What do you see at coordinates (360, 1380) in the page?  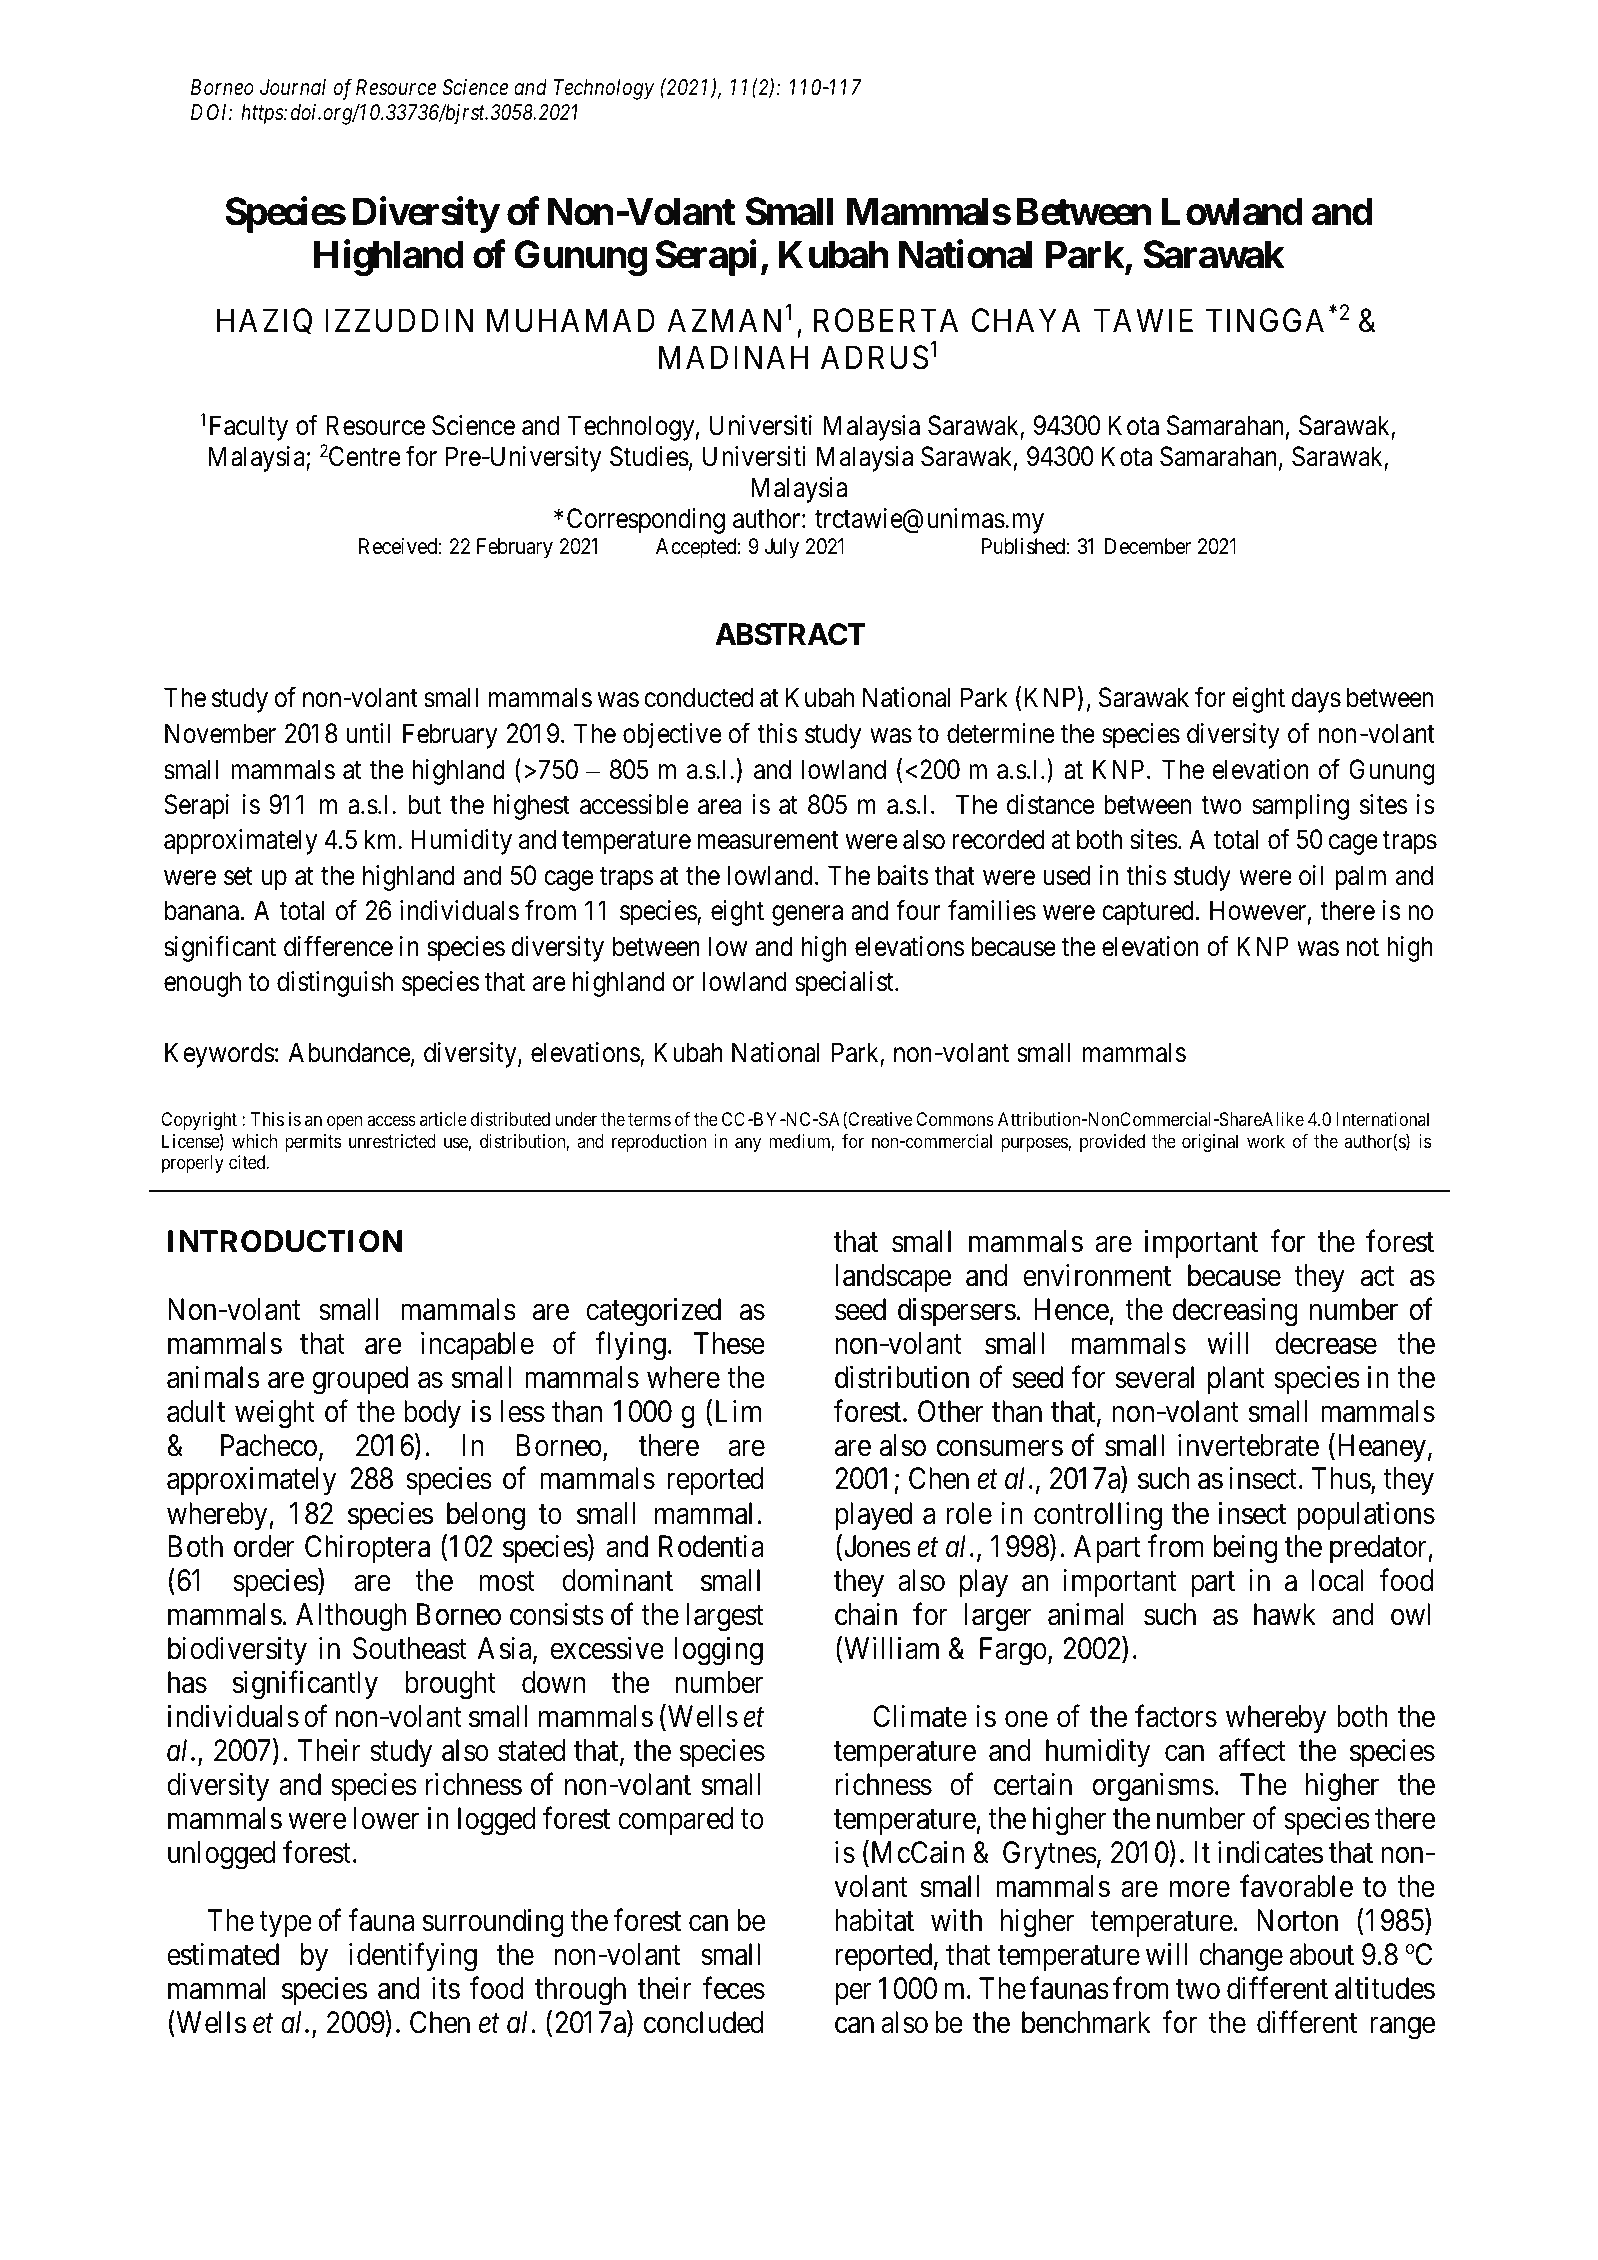 I see `grouped` at bounding box center [360, 1380].
